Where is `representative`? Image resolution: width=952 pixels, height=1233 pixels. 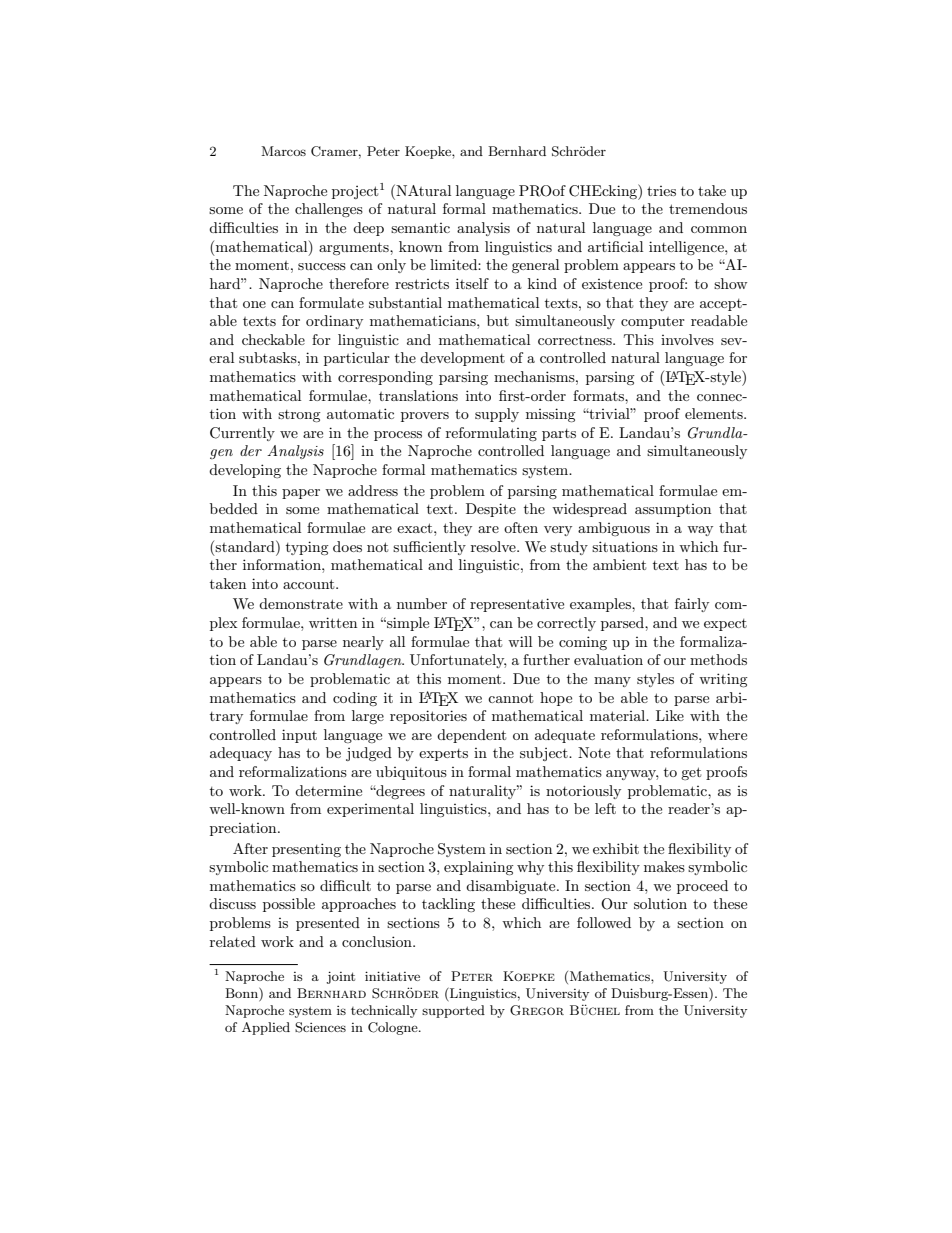 representative is located at coordinates (517, 605).
